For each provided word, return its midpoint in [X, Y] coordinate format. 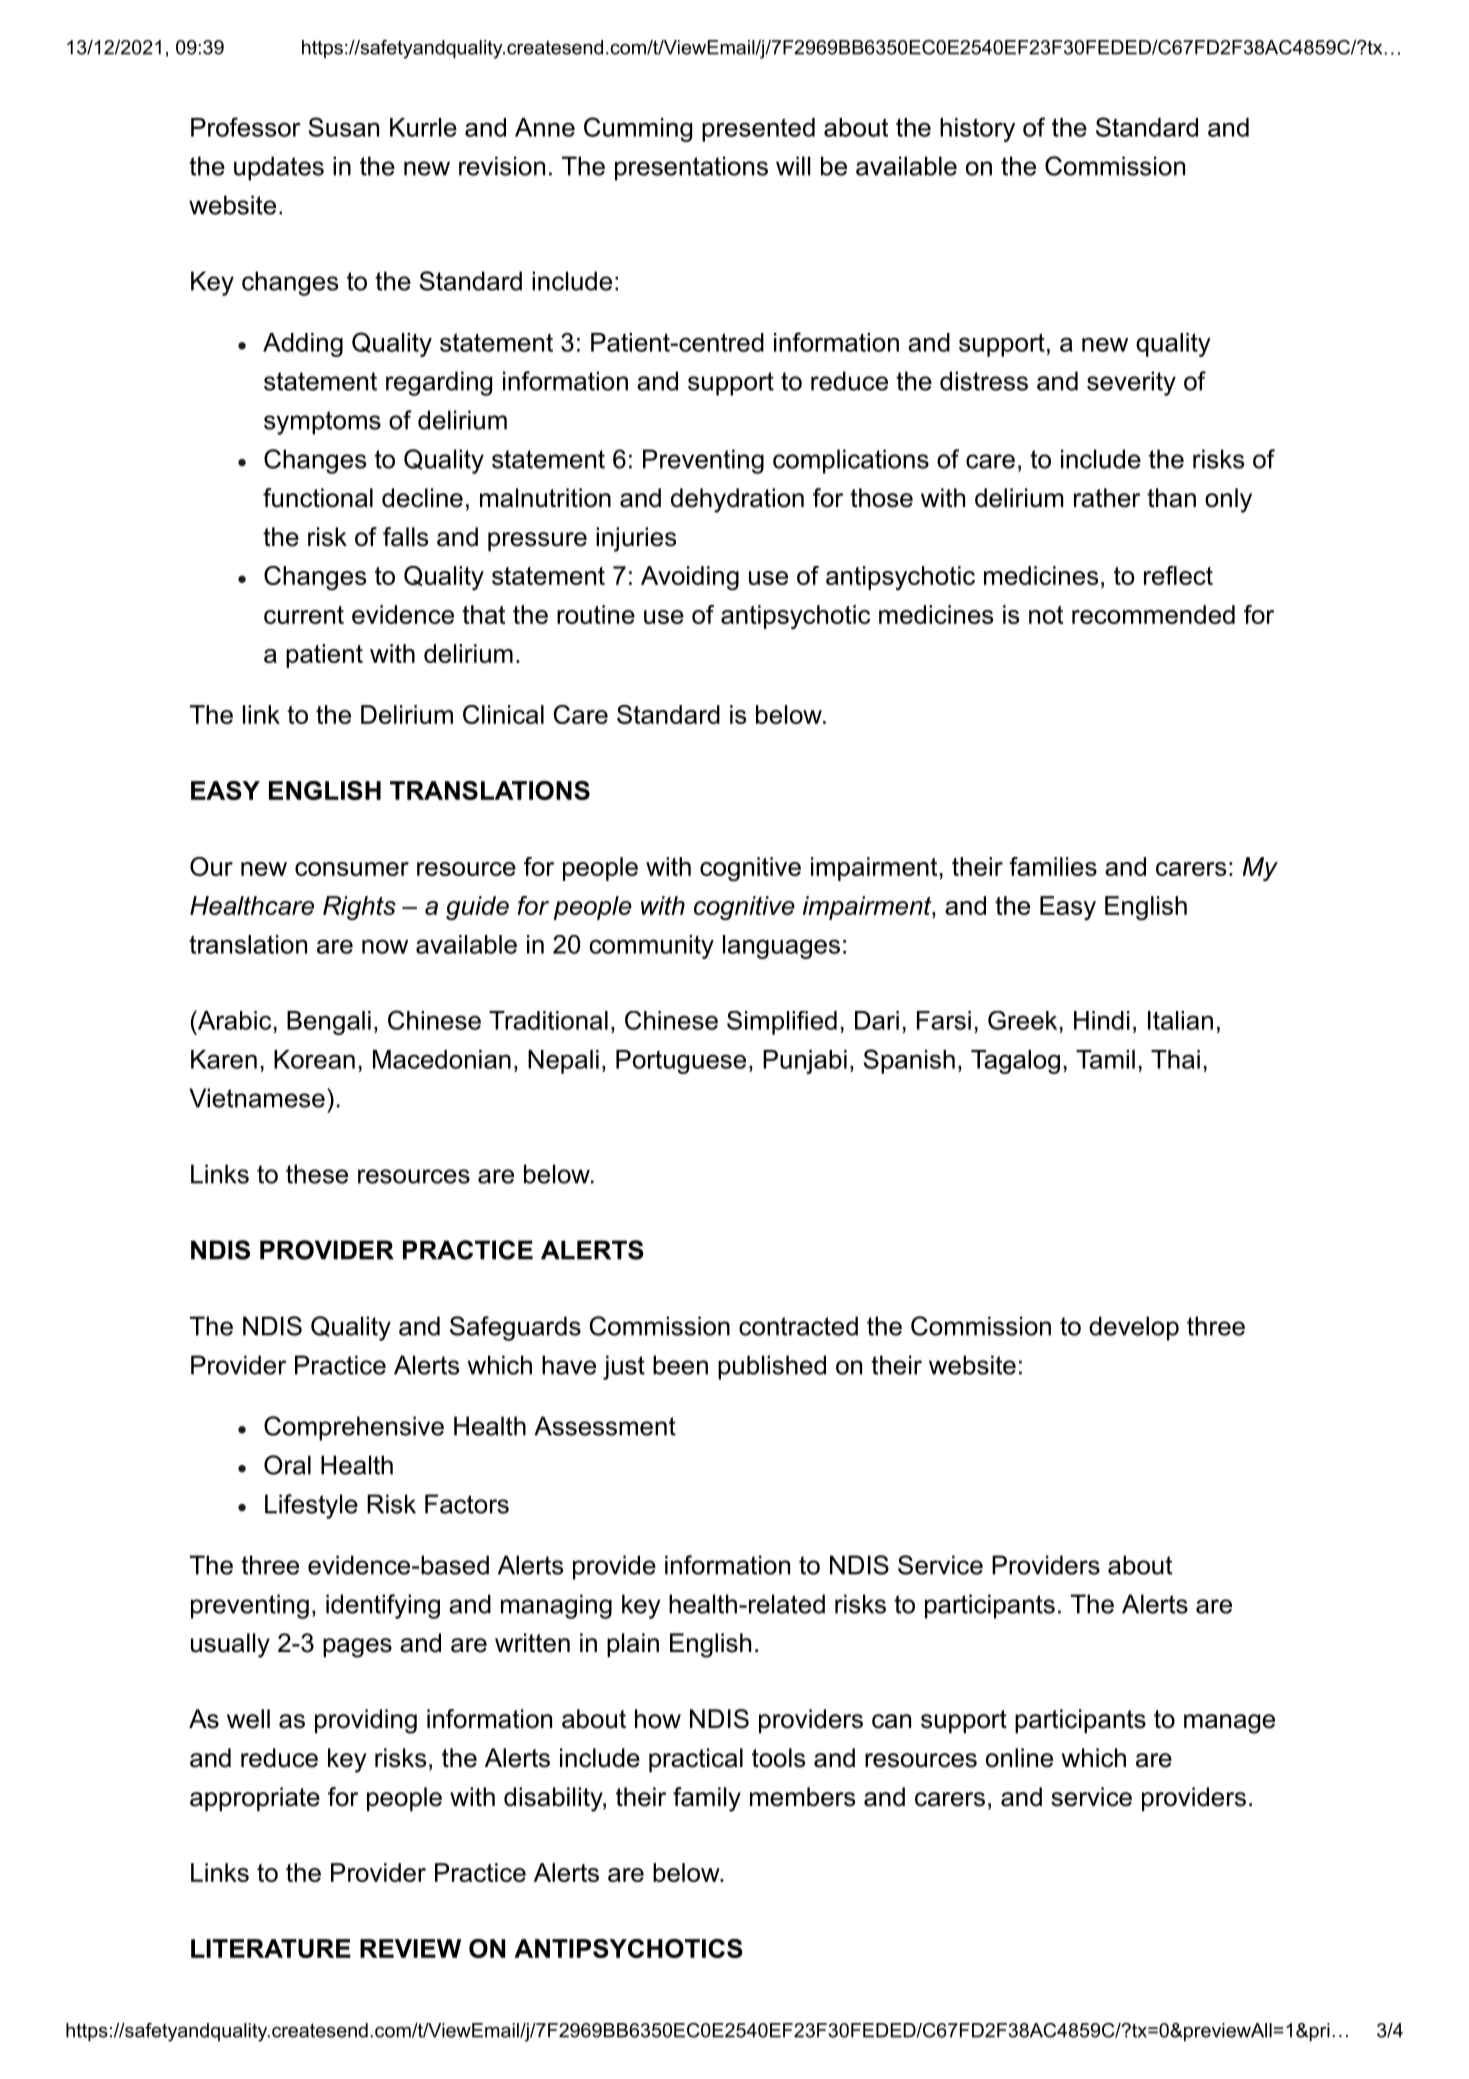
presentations [691, 168]
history [977, 130]
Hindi [1102, 1020]
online [1019, 1758]
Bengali [329, 1023]
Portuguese [681, 1062]
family [707, 1799]
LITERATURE [271, 1948]
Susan [344, 127]
